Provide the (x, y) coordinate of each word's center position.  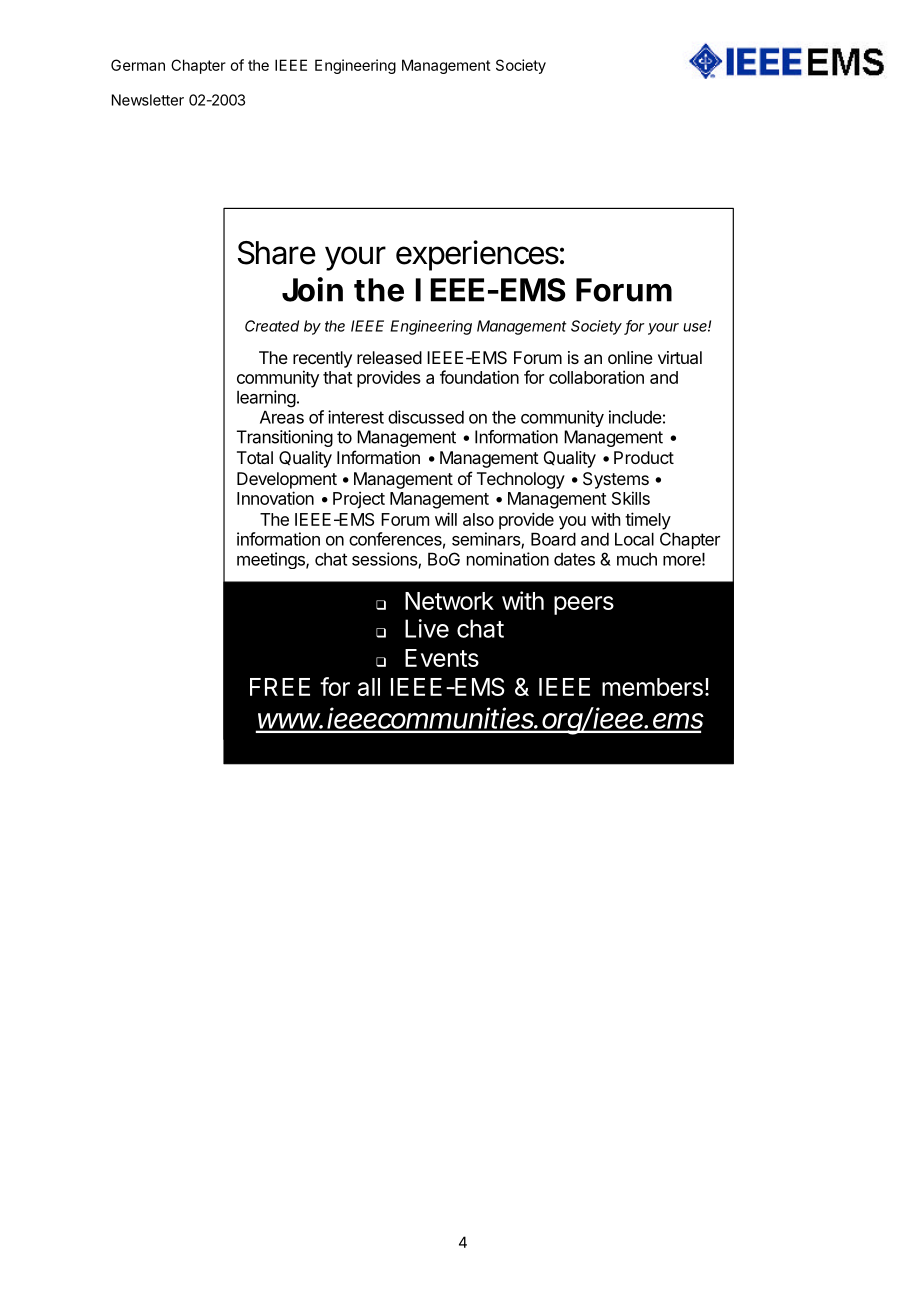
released (389, 357)
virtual (680, 357)
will (446, 519)
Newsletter (148, 100)
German (138, 65)
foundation (479, 377)
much (637, 559)
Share (277, 253)
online (630, 357)
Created (272, 326)
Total (255, 457)
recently (322, 359)
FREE (280, 687)
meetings (272, 560)
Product (644, 457)
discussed (426, 417)
